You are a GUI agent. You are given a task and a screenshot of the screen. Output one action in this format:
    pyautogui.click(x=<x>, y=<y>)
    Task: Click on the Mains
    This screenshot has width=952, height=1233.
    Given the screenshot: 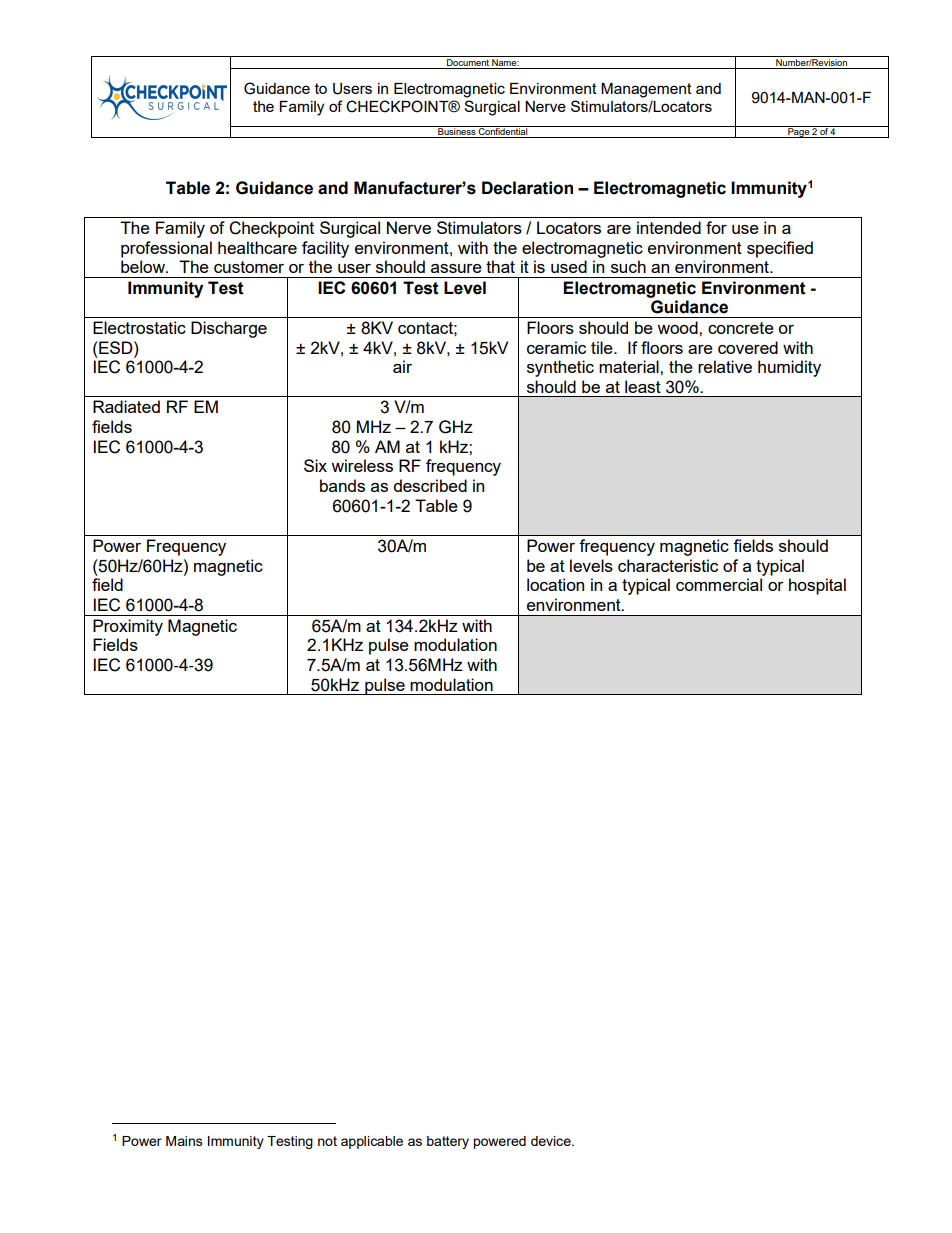 What is the action you would take?
    pyautogui.click(x=184, y=1141)
